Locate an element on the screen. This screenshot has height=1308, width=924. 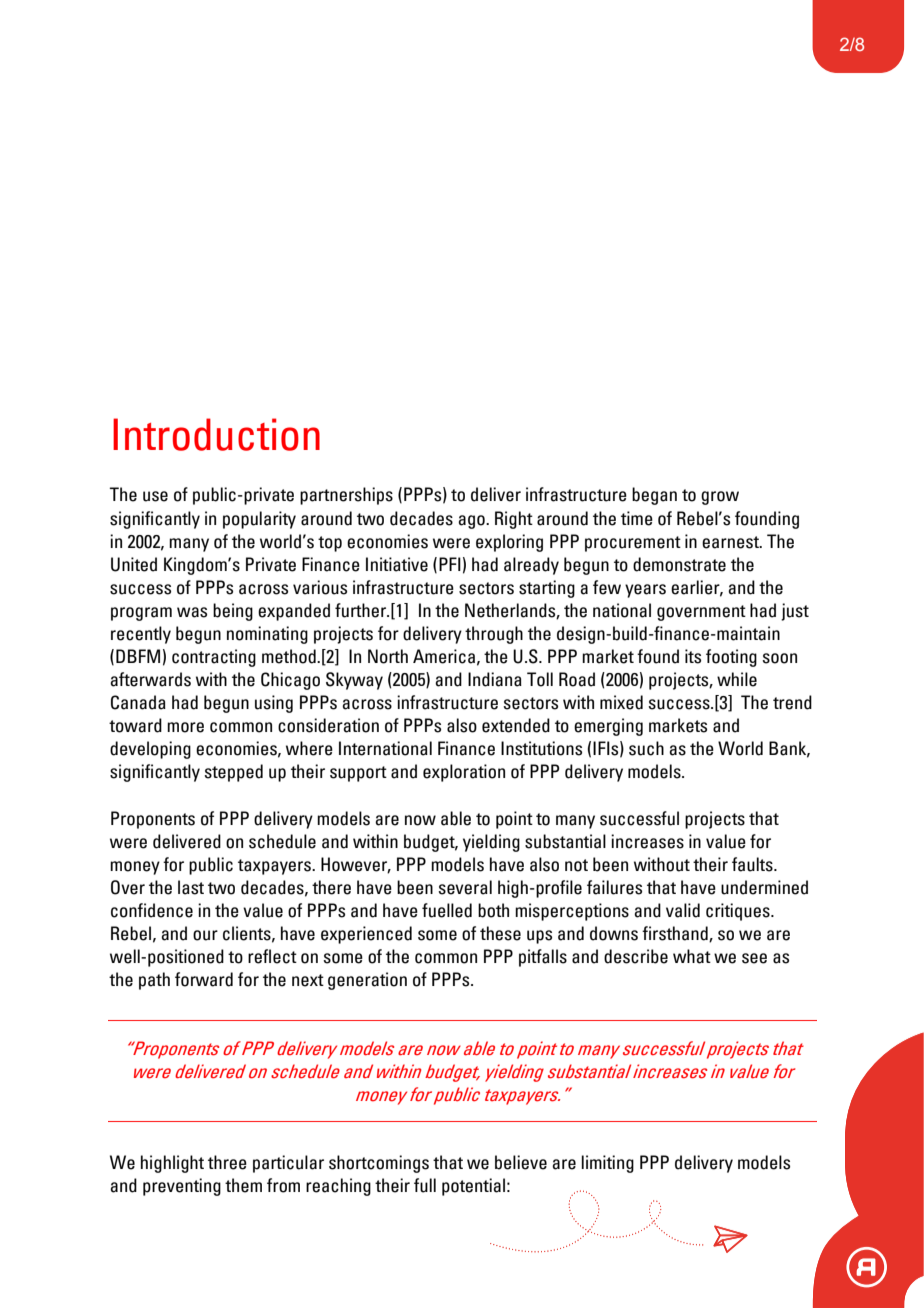
grow is located at coordinates (720, 498).
